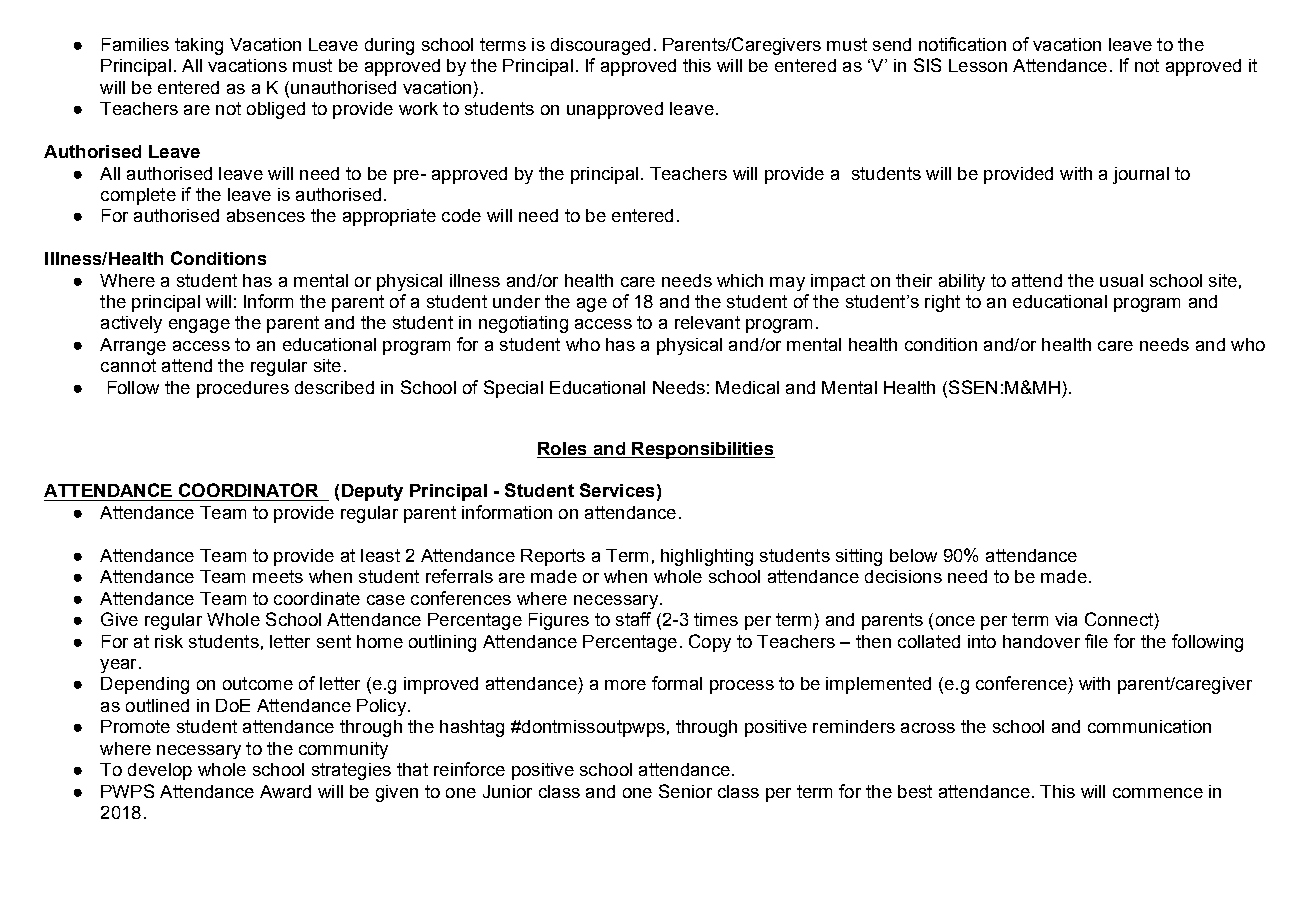  What do you see at coordinates (913, 555) in the document?
I see `below` at bounding box center [913, 555].
